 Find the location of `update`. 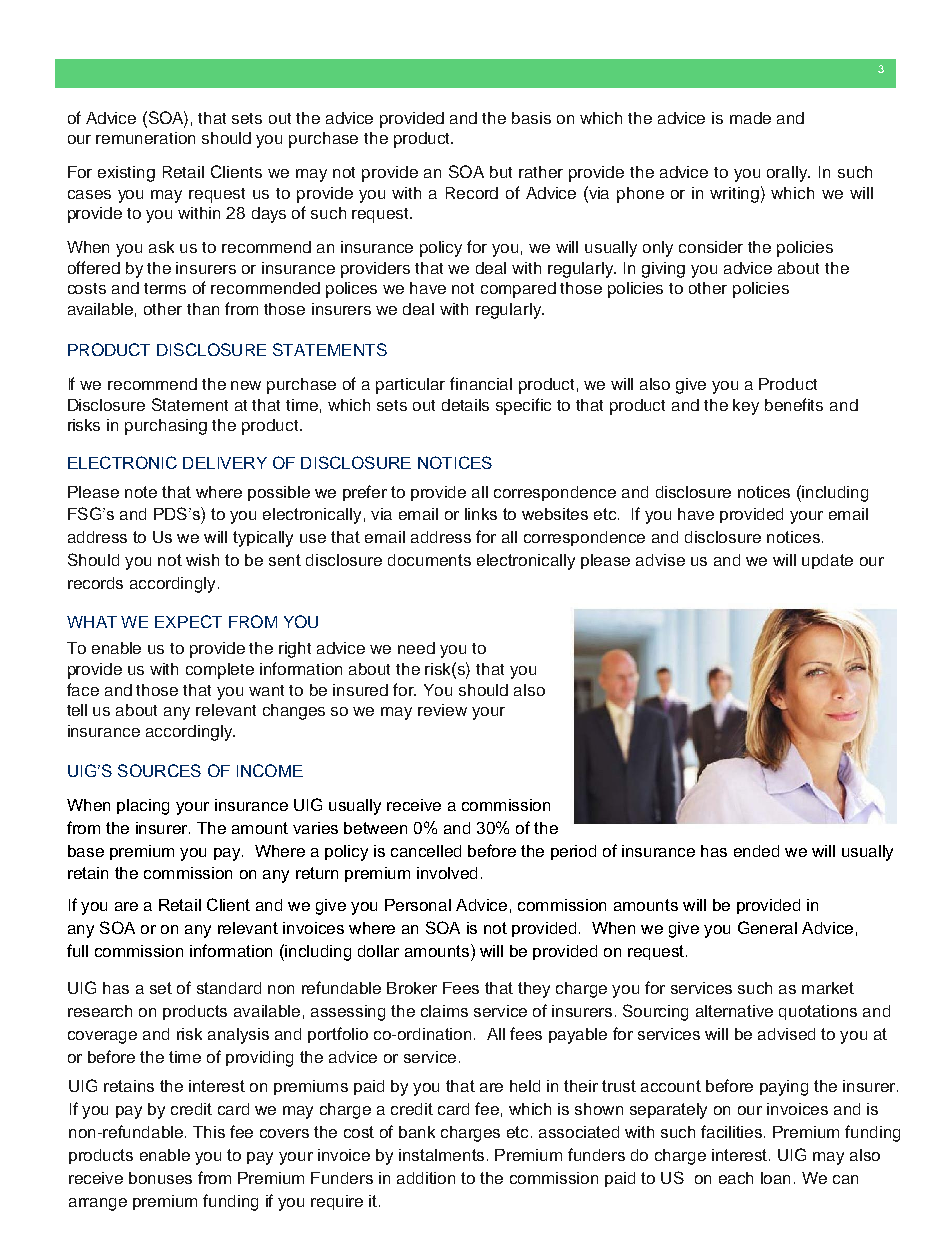

update is located at coordinates (827, 561).
